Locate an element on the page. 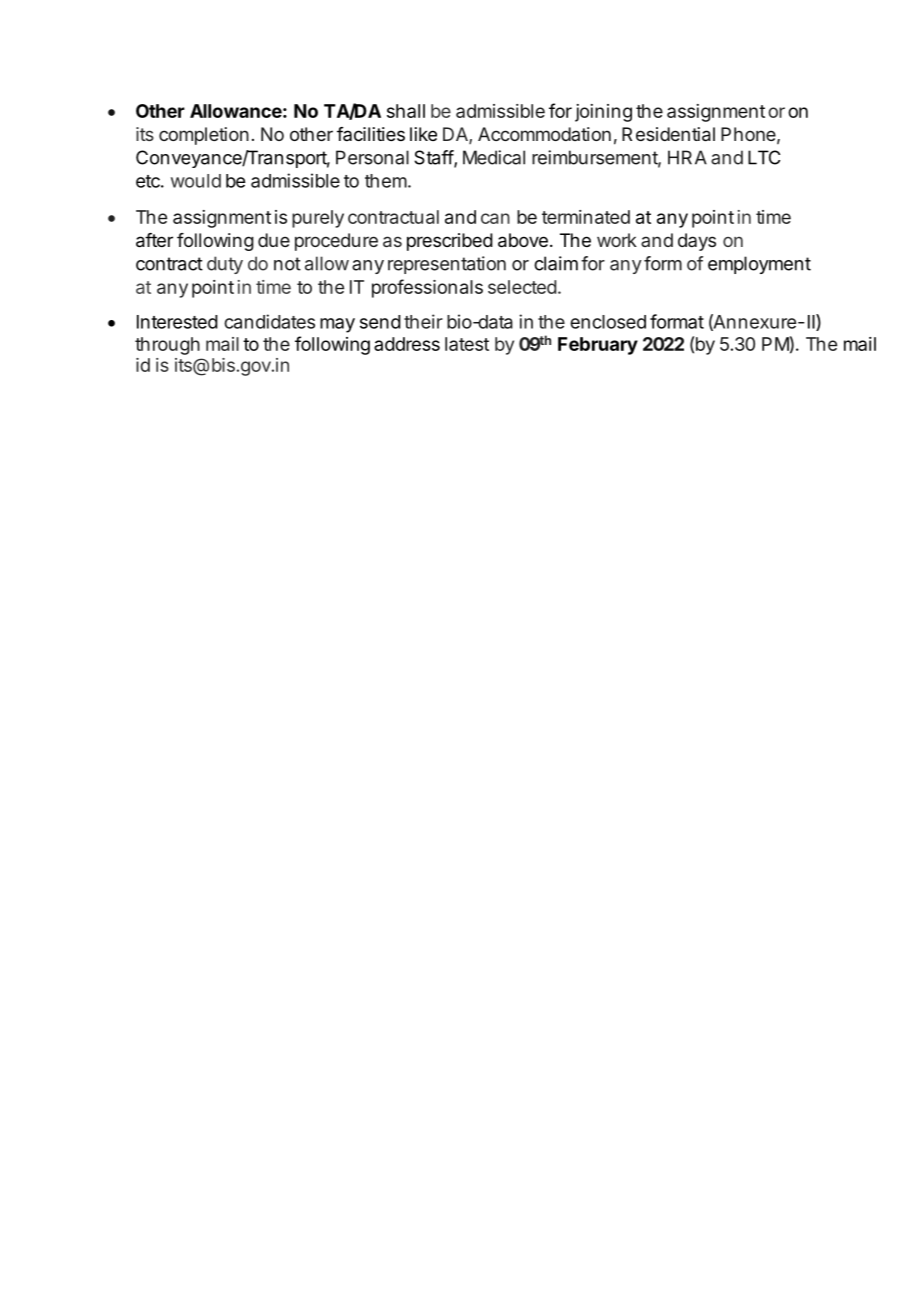 The height and width of the image is (1305, 924). would is located at coordinates (196, 181).
